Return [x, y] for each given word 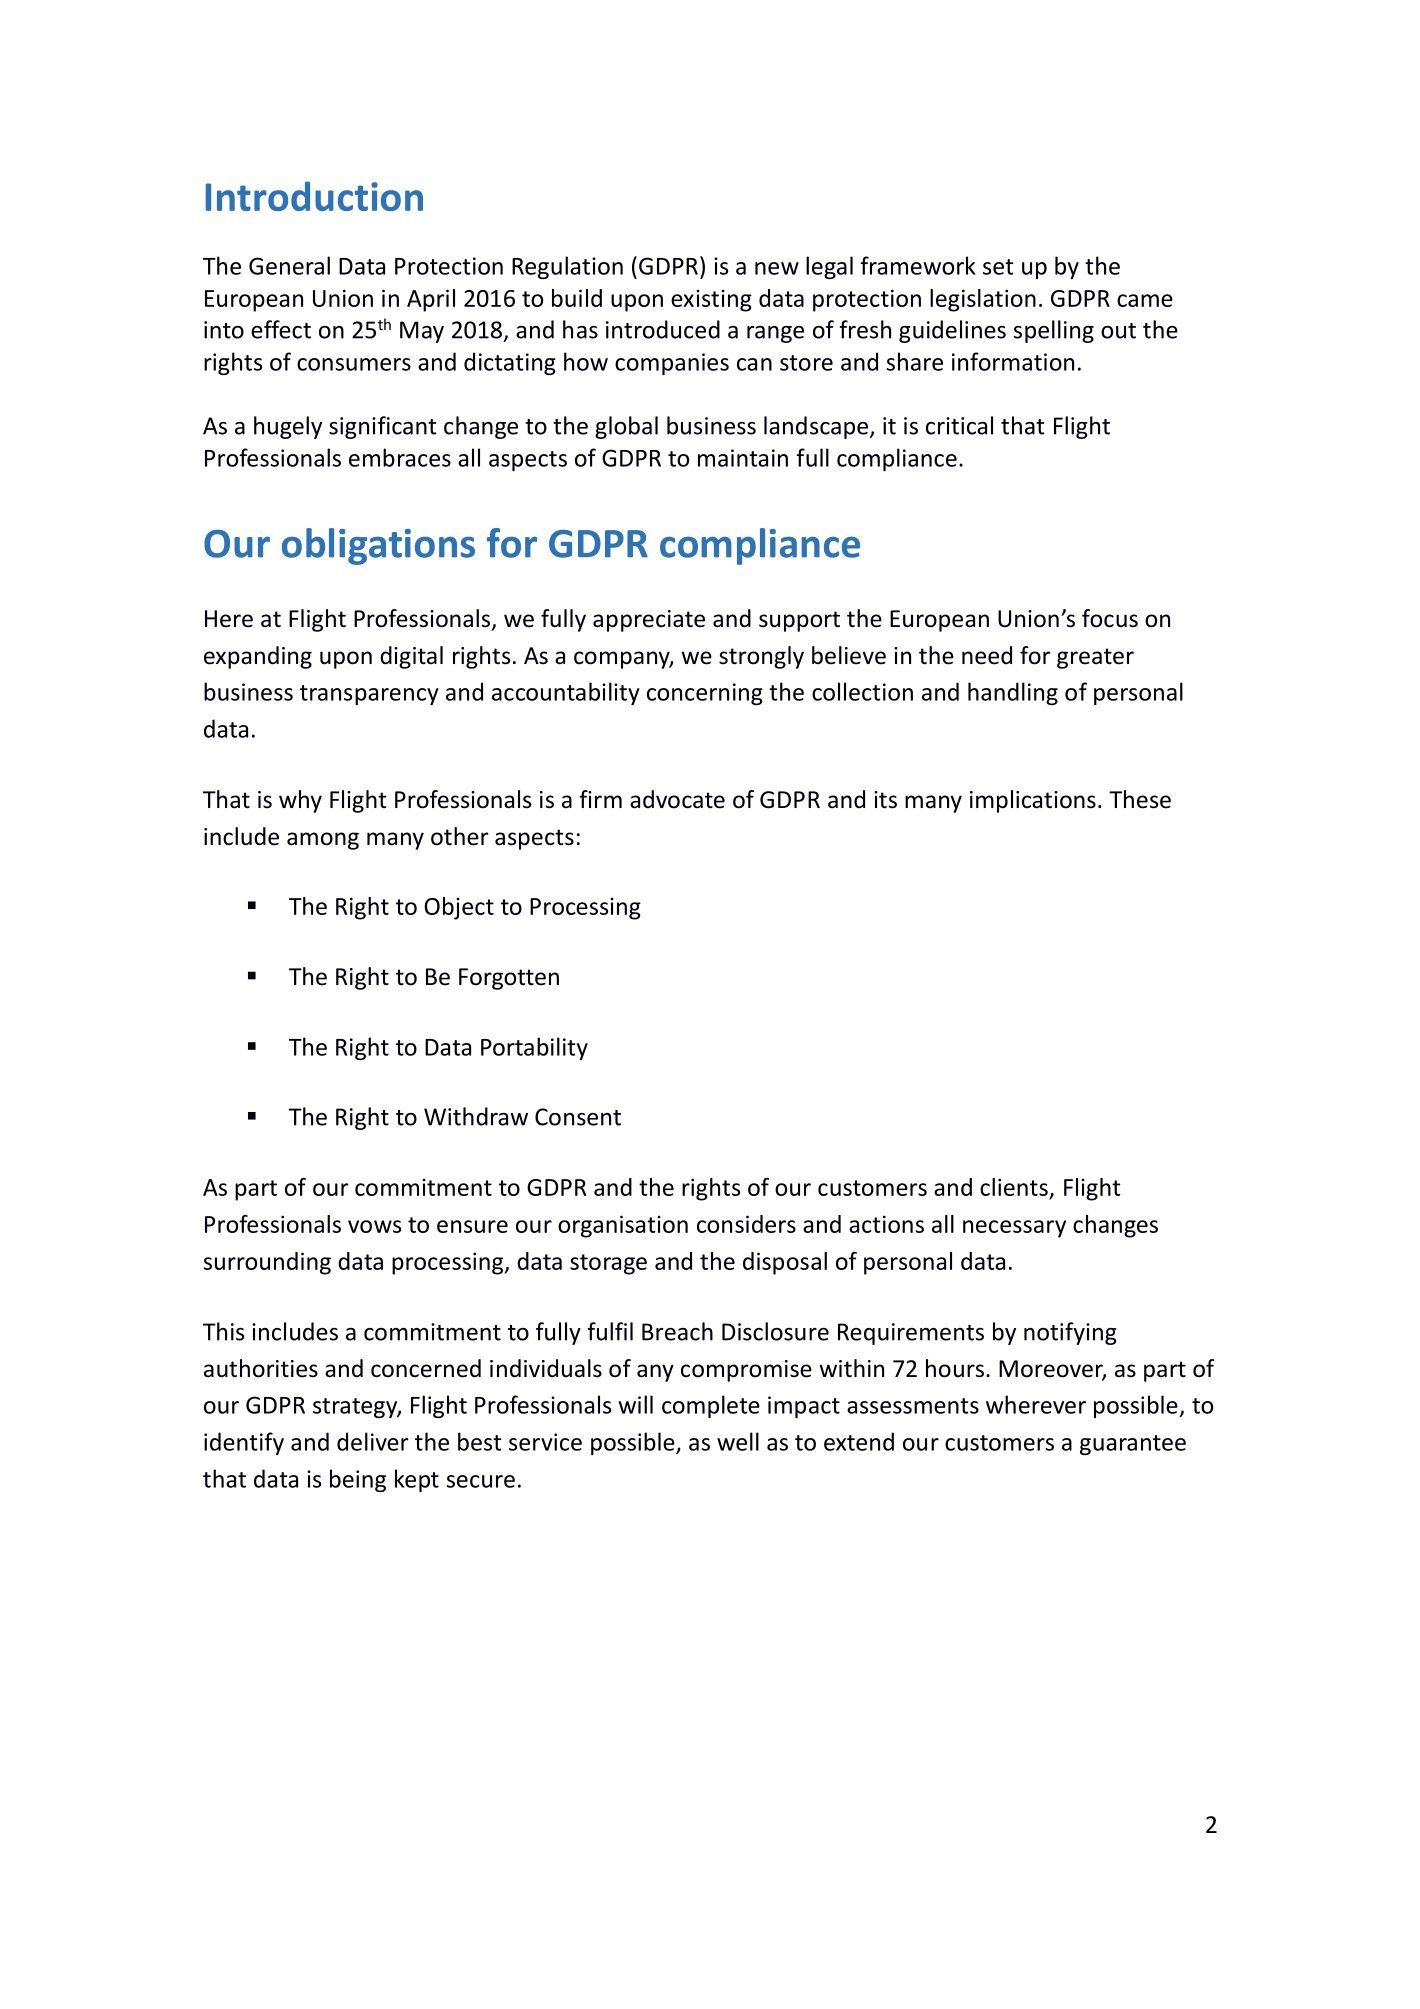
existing [711, 301]
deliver [373, 1441]
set [998, 267]
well [738, 1441]
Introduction [314, 196]
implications [1033, 801]
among [323, 841]
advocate [677, 799]
